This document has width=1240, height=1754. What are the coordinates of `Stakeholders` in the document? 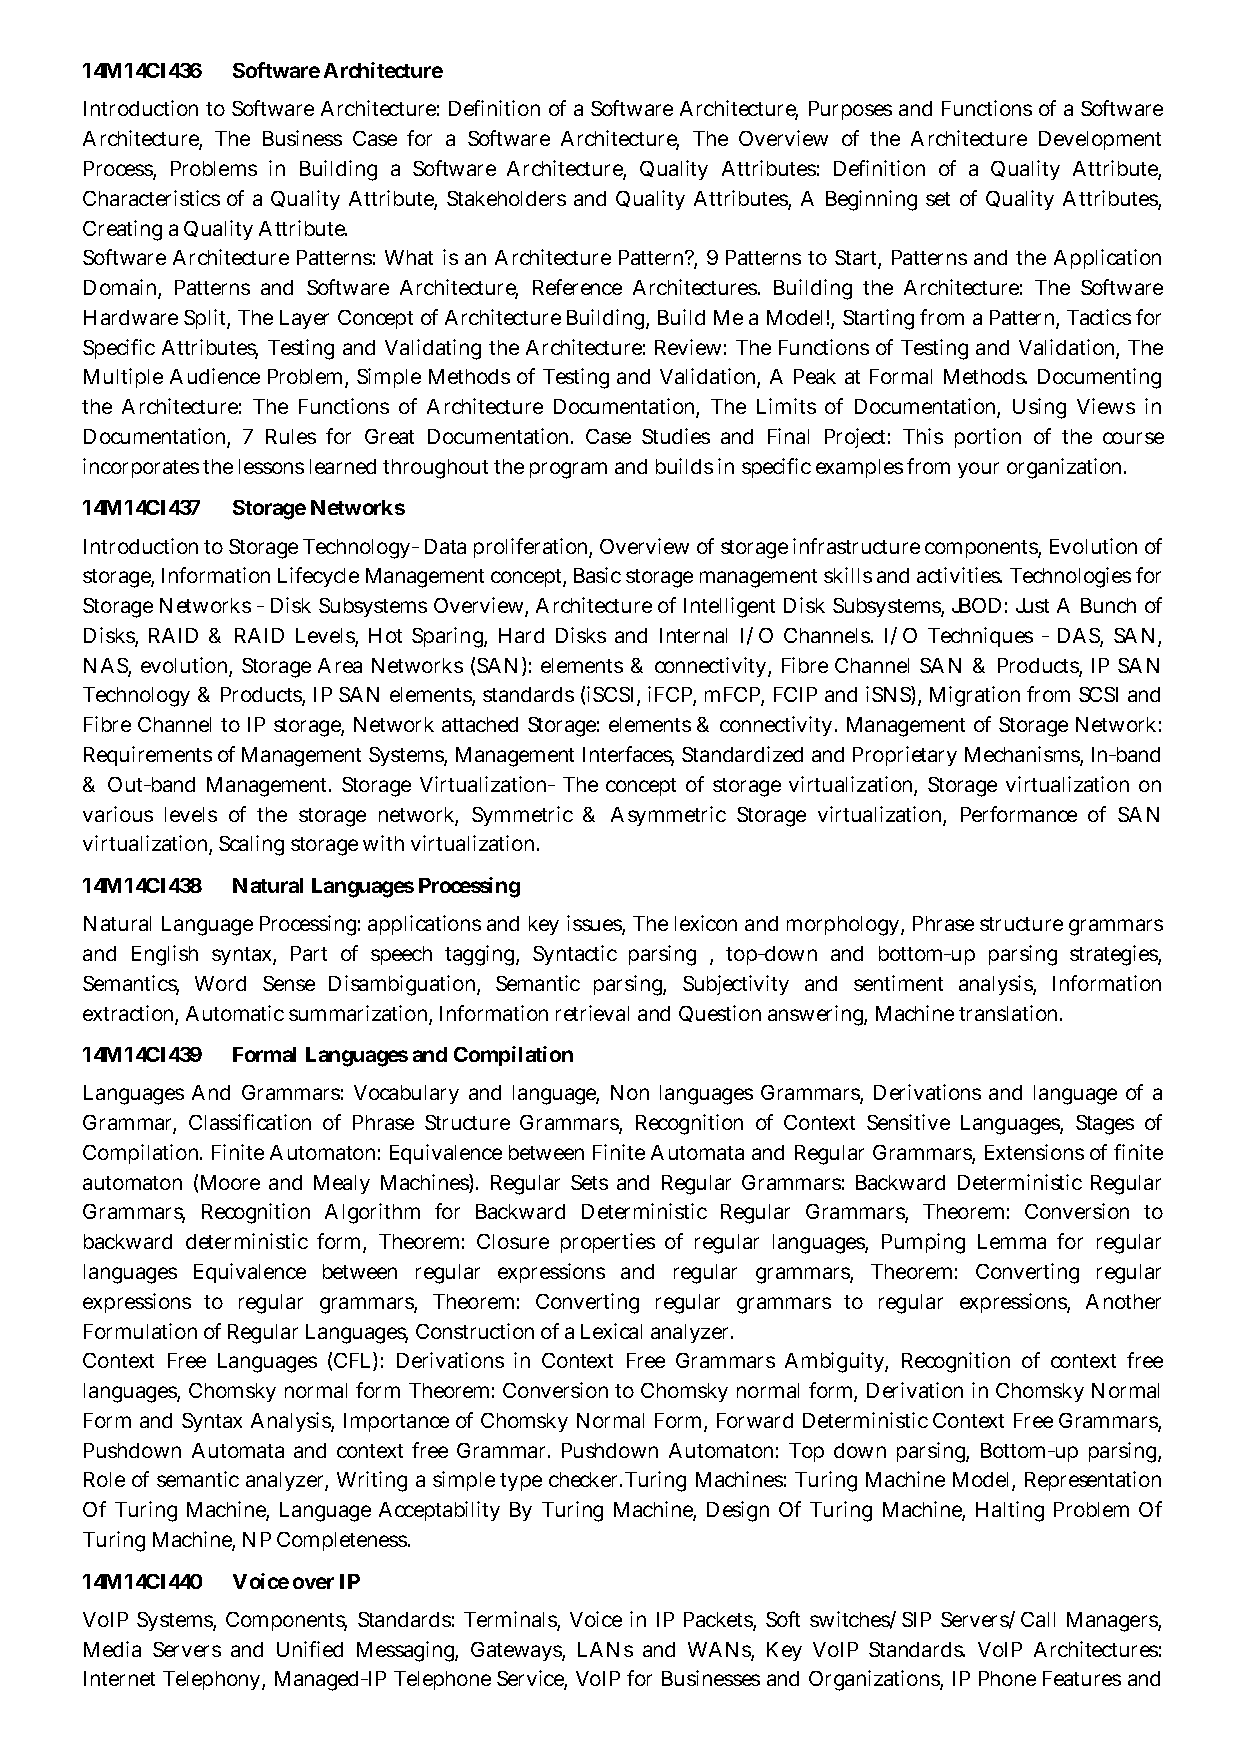 It's located at (506, 198).
